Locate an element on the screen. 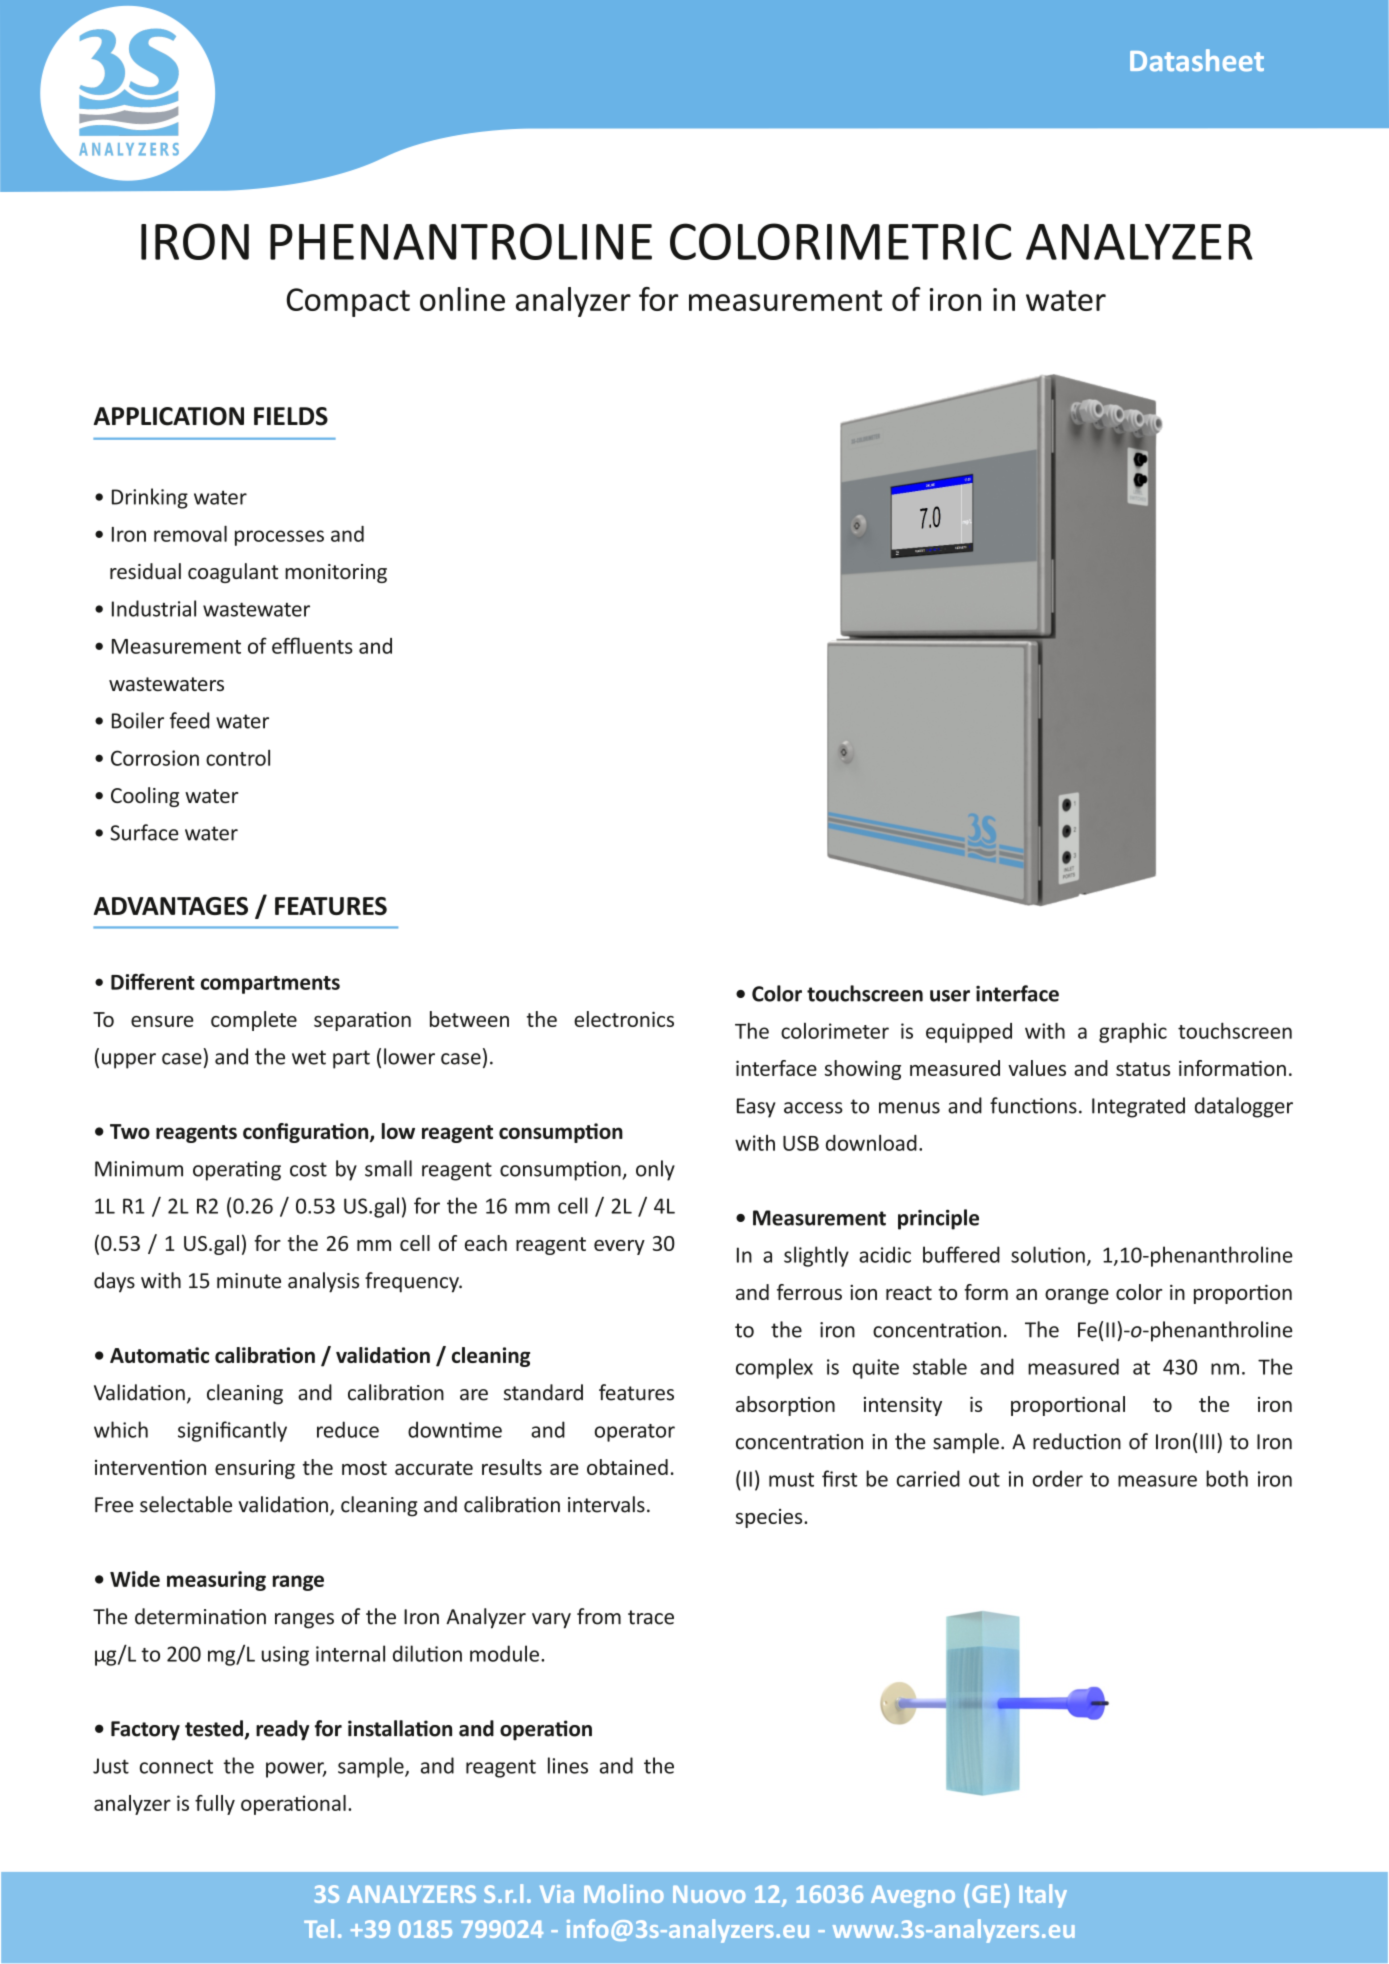  obtained is located at coordinates (627, 1467).
